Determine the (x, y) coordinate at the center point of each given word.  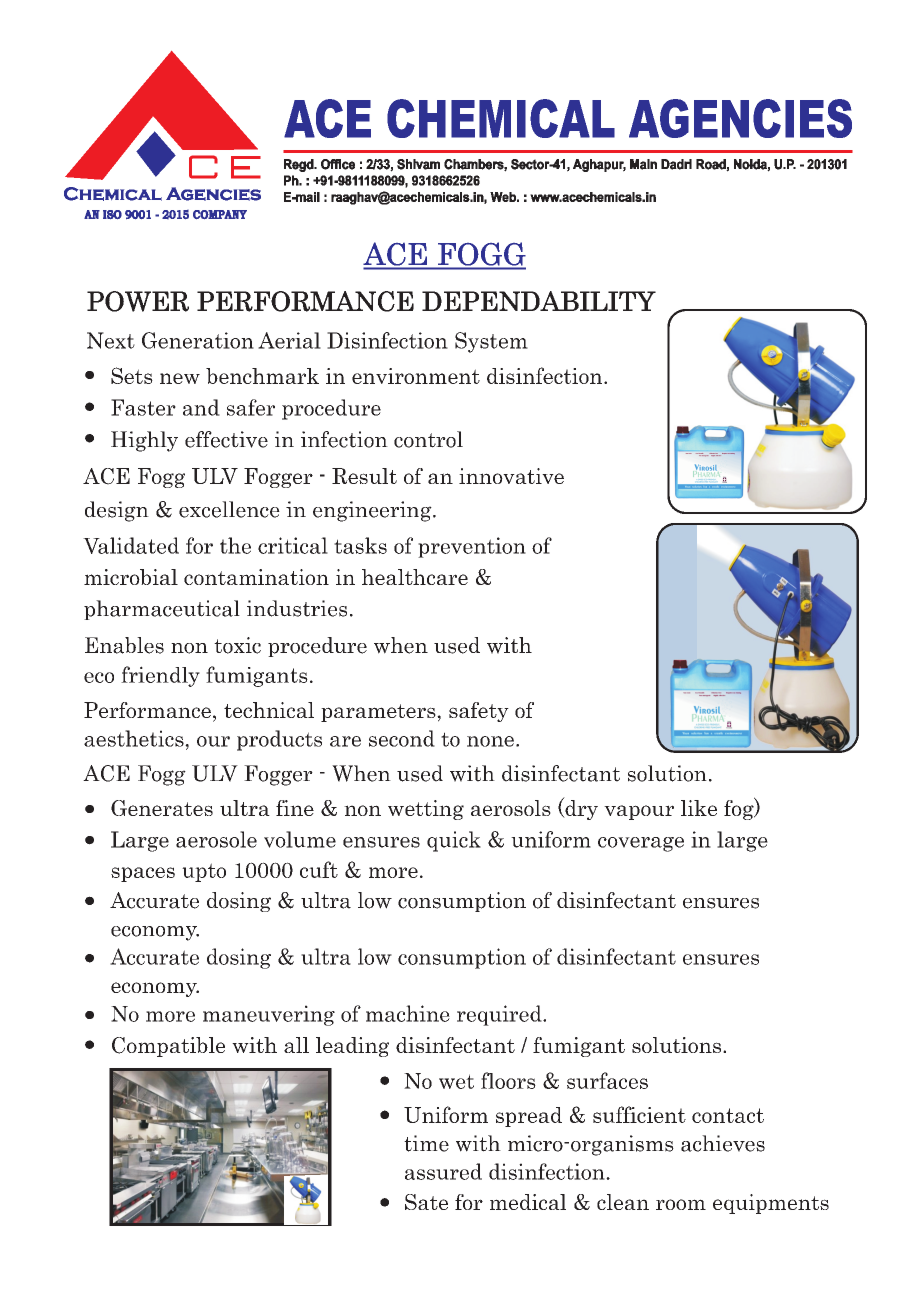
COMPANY (220, 214)
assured (443, 1171)
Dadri (676, 164)
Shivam (418, 164)
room (681, 1204)
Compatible (168, 1047)
